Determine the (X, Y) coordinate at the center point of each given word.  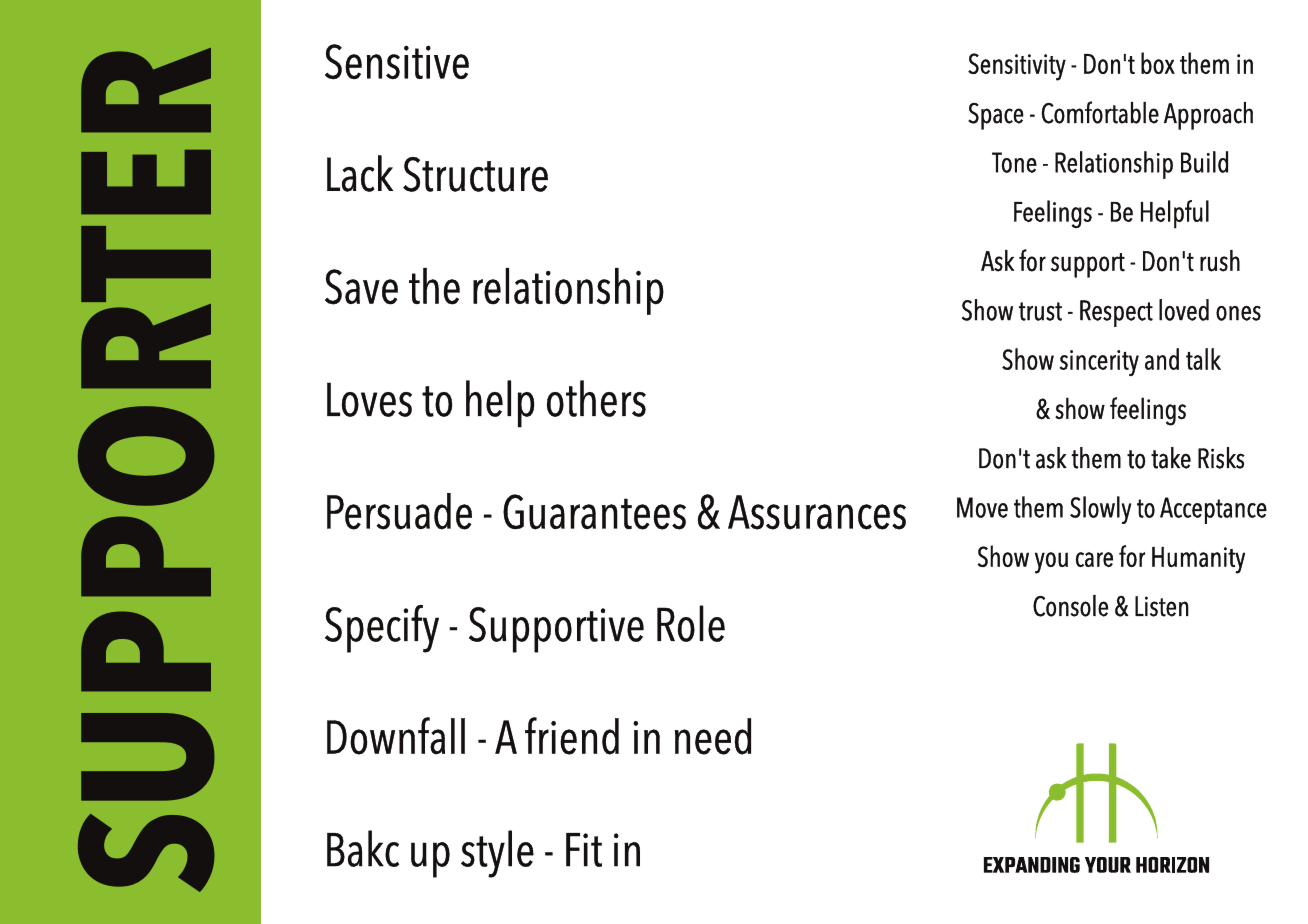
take (1171, 458)
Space (996, 116)
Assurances (817, 512)
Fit (584, 850)
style (497, 854)
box (1158, 63)
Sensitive (397, 61)
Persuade (399, 511)
